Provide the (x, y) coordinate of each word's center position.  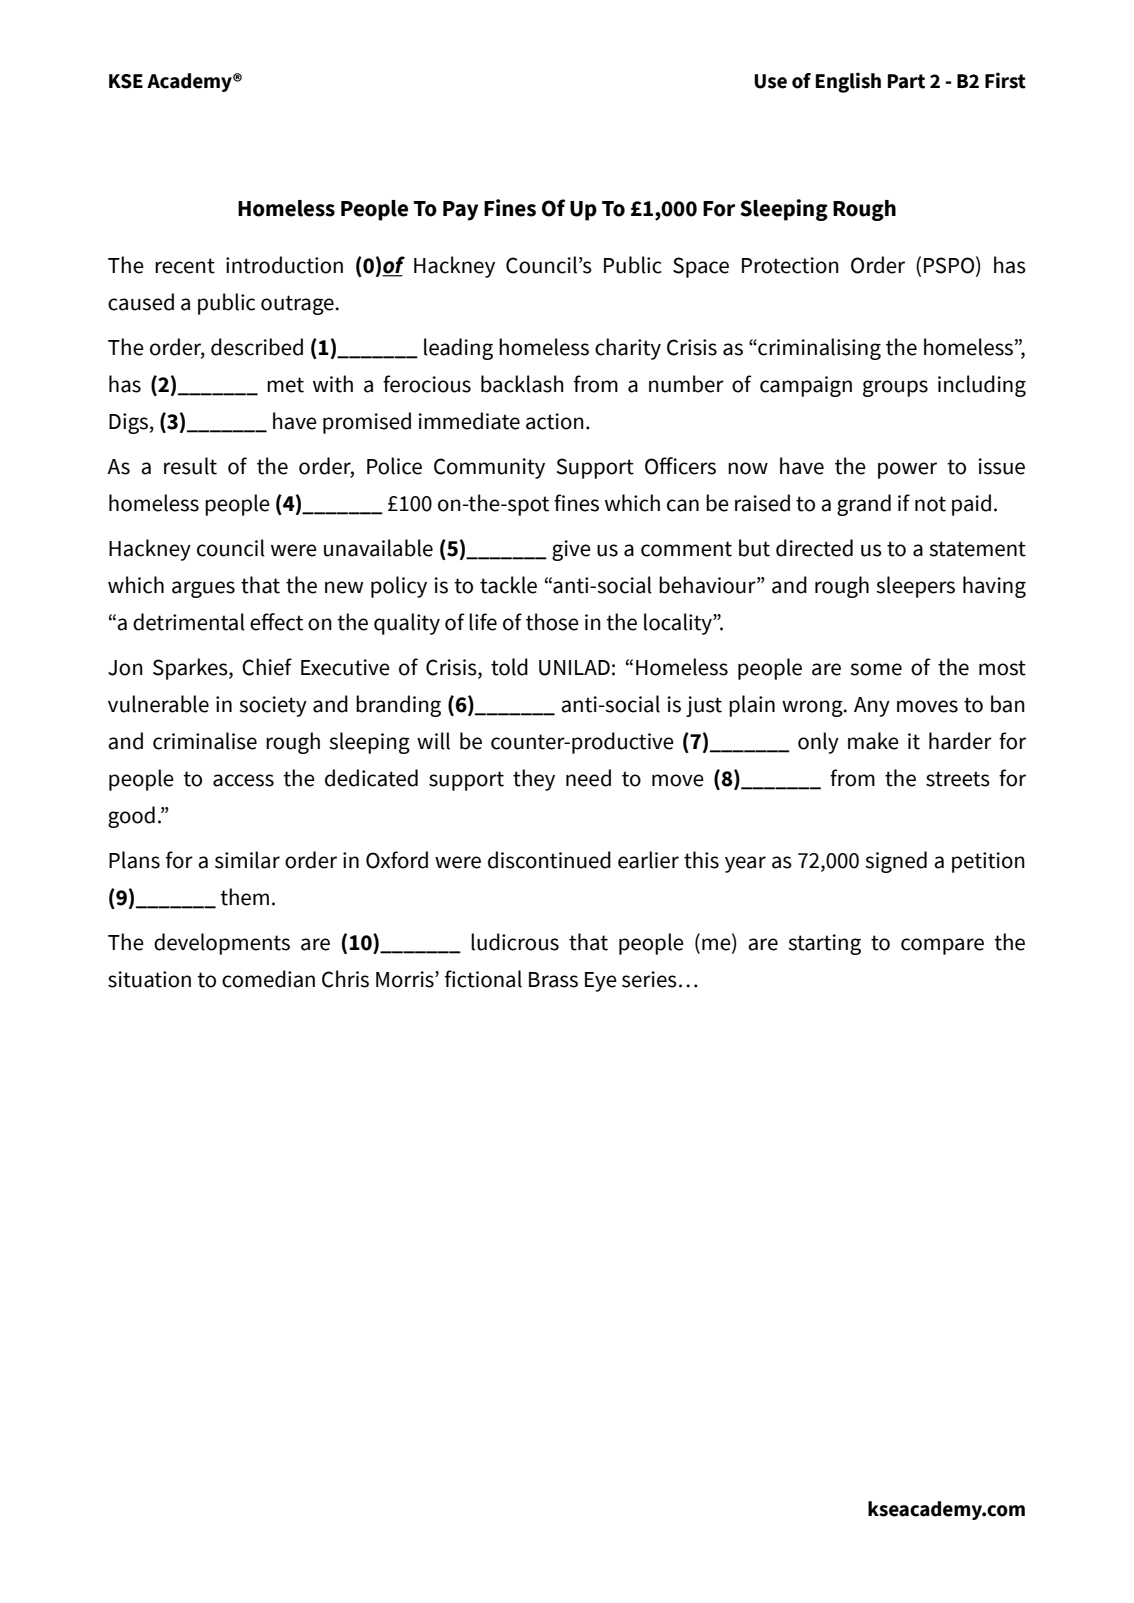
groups (895, 388)
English (848, 82)
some (876, 669)
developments (222, 944)
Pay (460, 211)
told (509, 667)
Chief (267, 667)
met (285, 385)
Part (906, 81)
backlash (522, 384)
